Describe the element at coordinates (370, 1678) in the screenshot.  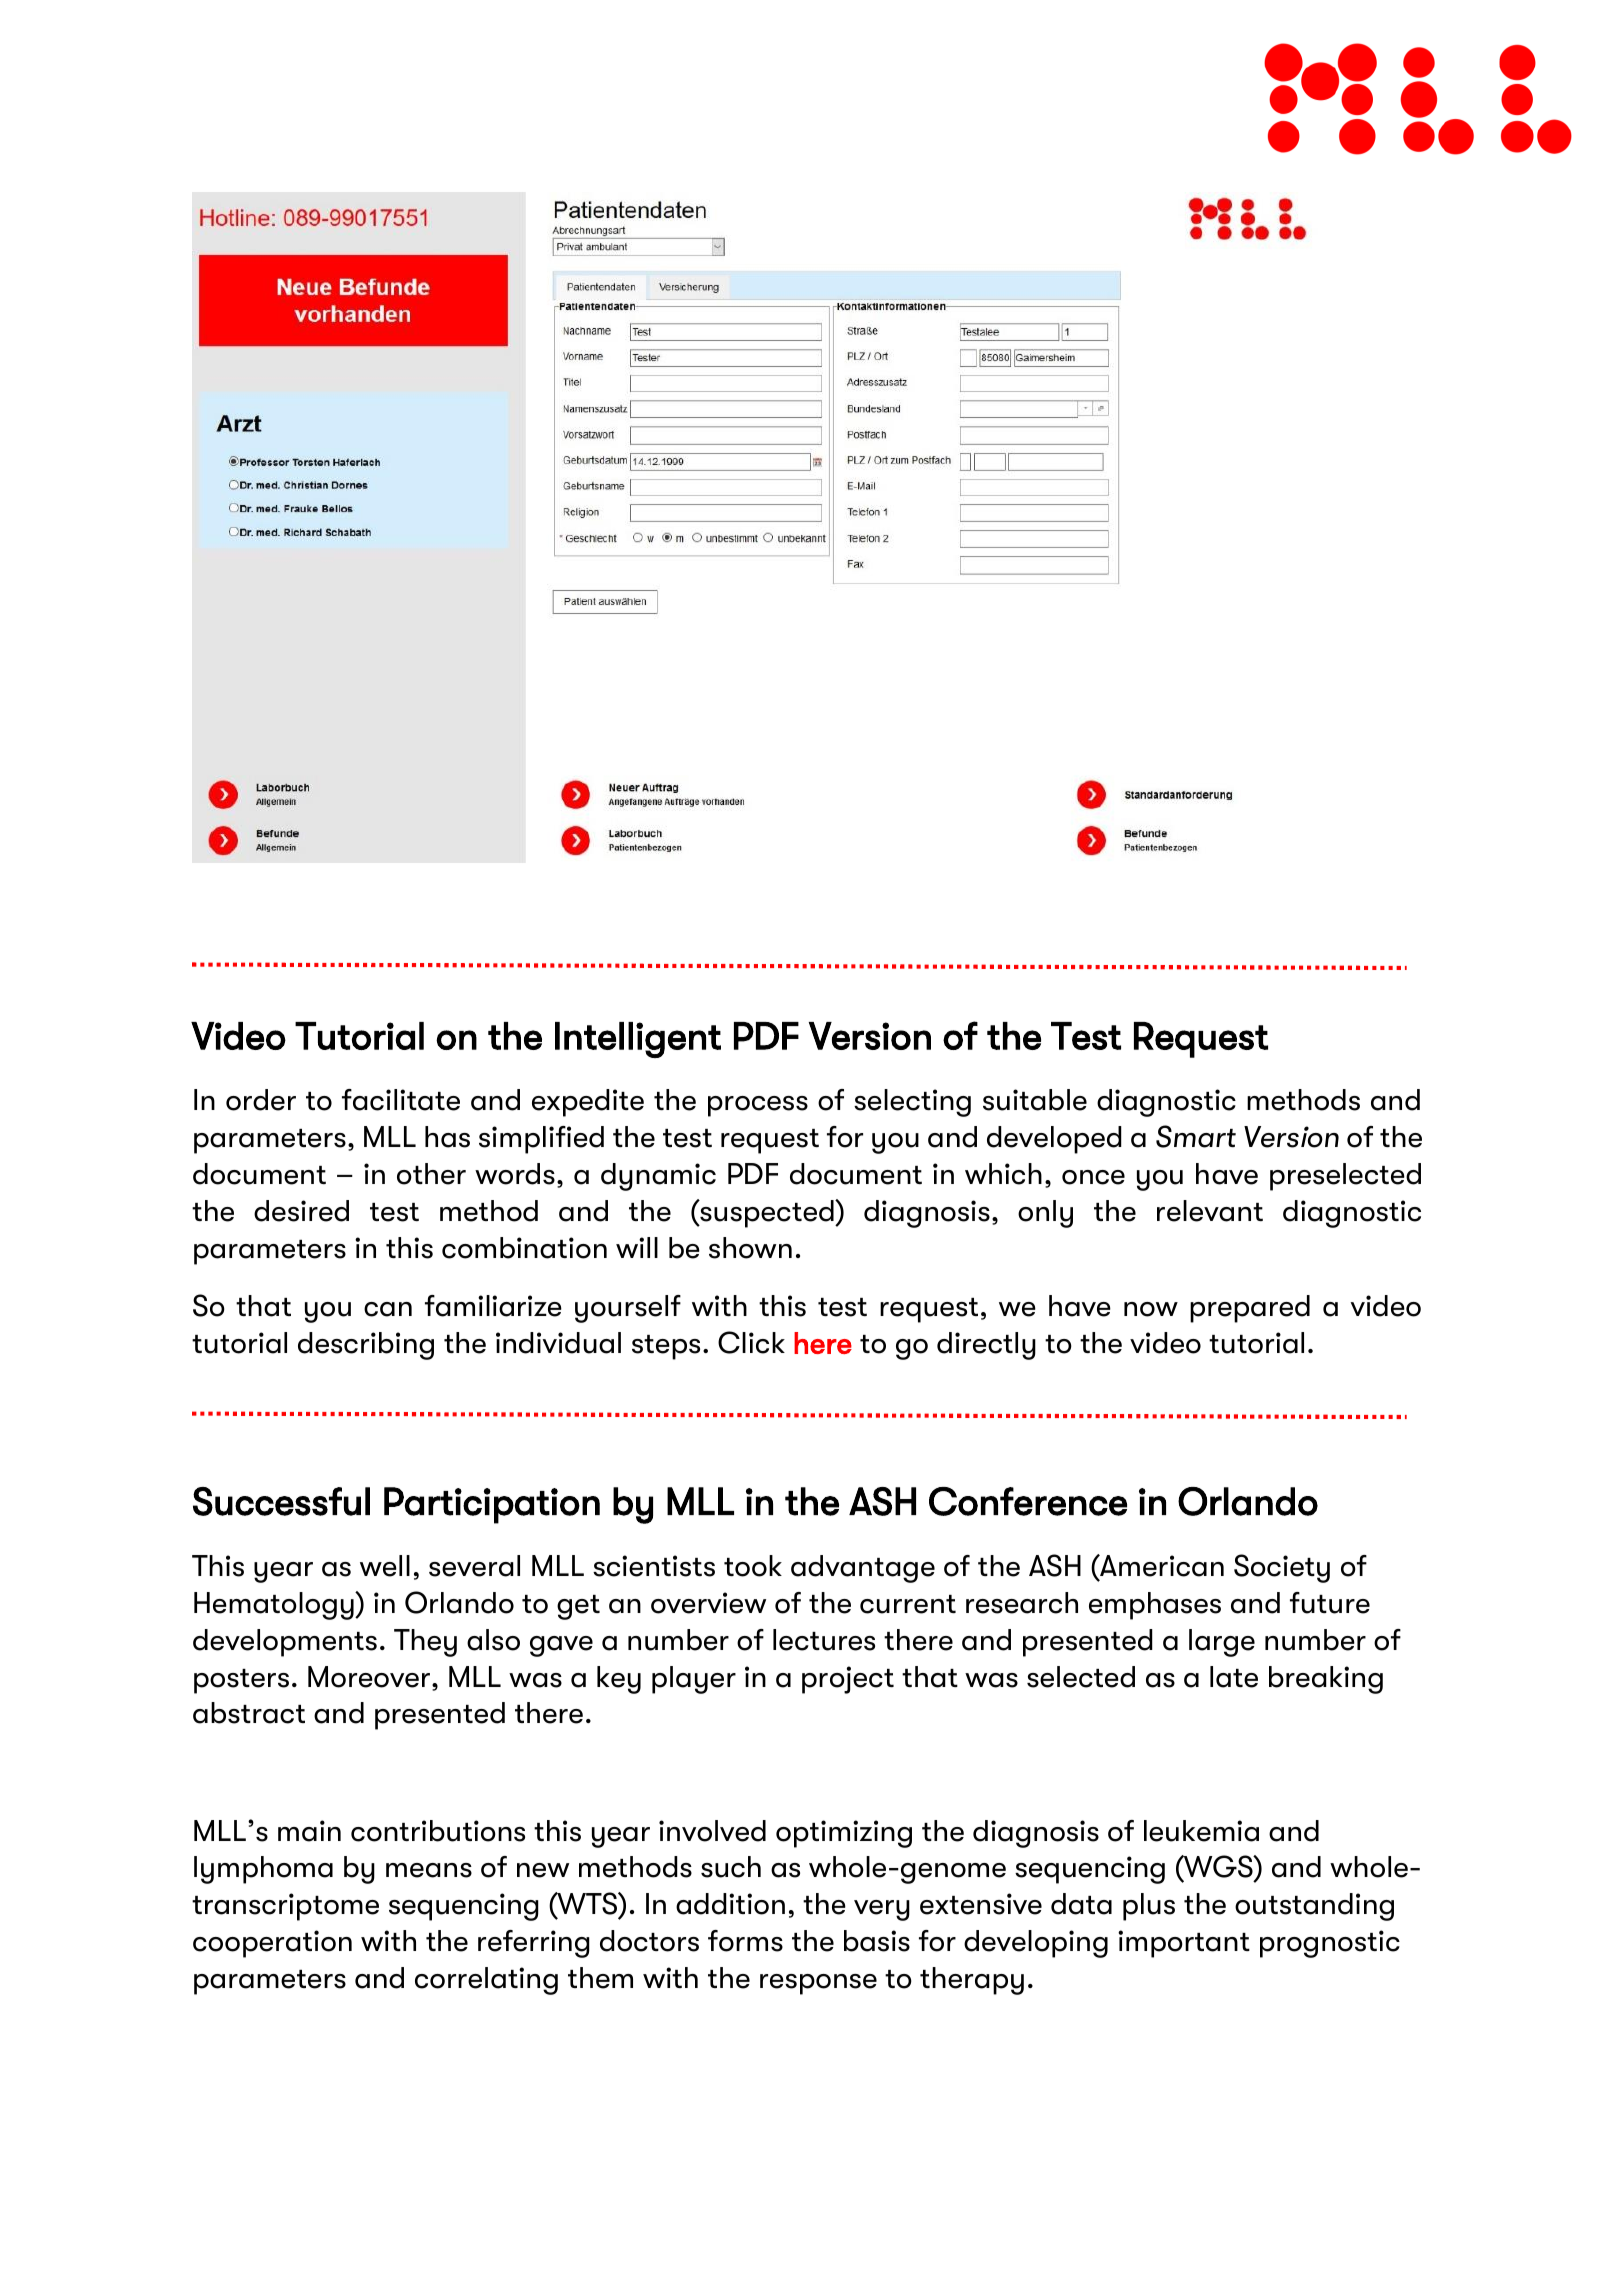
I see `Moreover` at that location.
